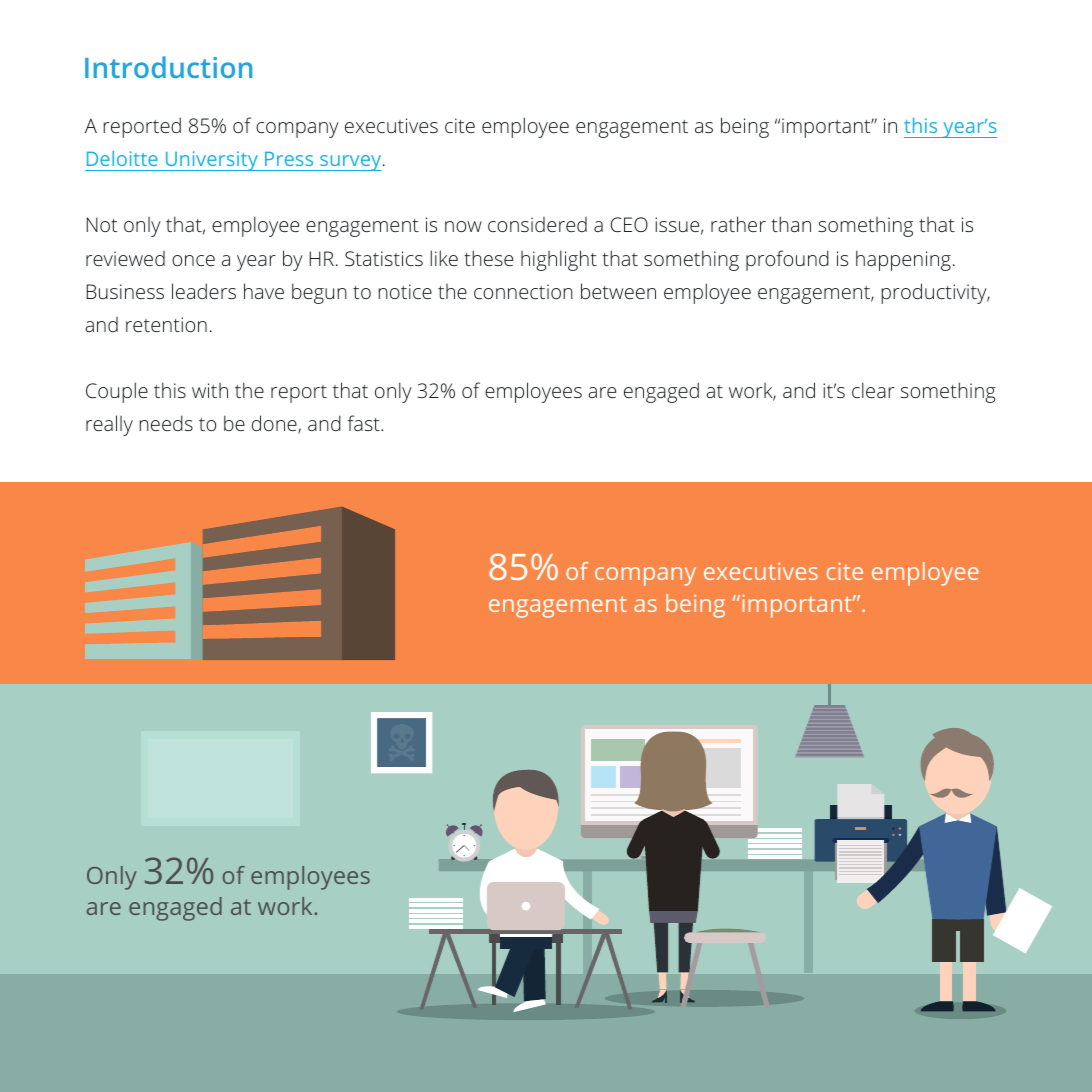 This image has height=1092, width=1092. What do you see at coordinates (787, 260) in the image?
I see `profound` at bounding box center [787, 260].
